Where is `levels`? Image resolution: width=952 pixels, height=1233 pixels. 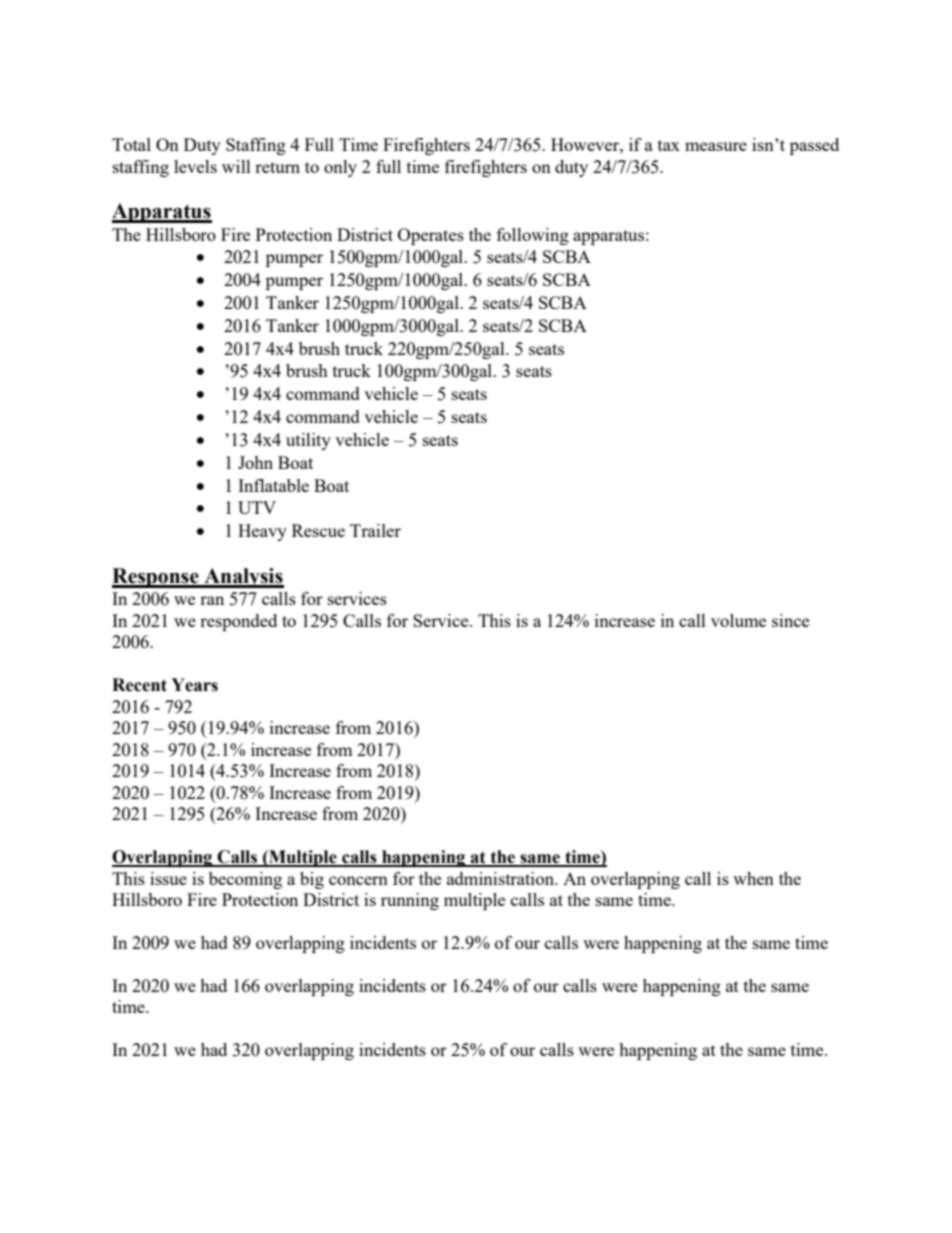
levels is located at coordinates (195, 166).
